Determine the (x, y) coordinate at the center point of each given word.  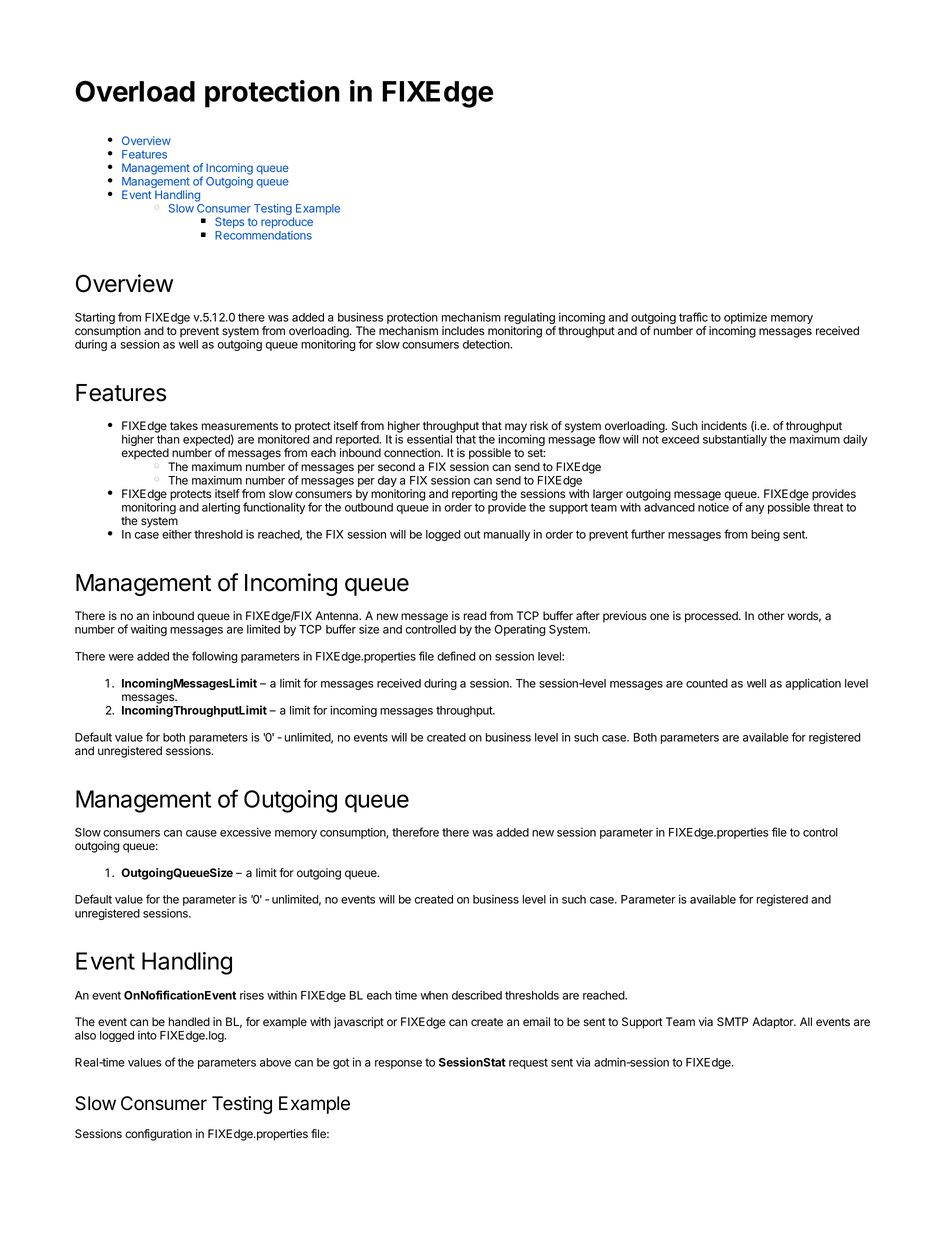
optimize (745, 318)
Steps (229, 223)
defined (456, 656)
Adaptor (774, 1023)
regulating (530, 320)
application (813, 684)
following (215, 657)
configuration (158, 1135)
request (528, 1063)
